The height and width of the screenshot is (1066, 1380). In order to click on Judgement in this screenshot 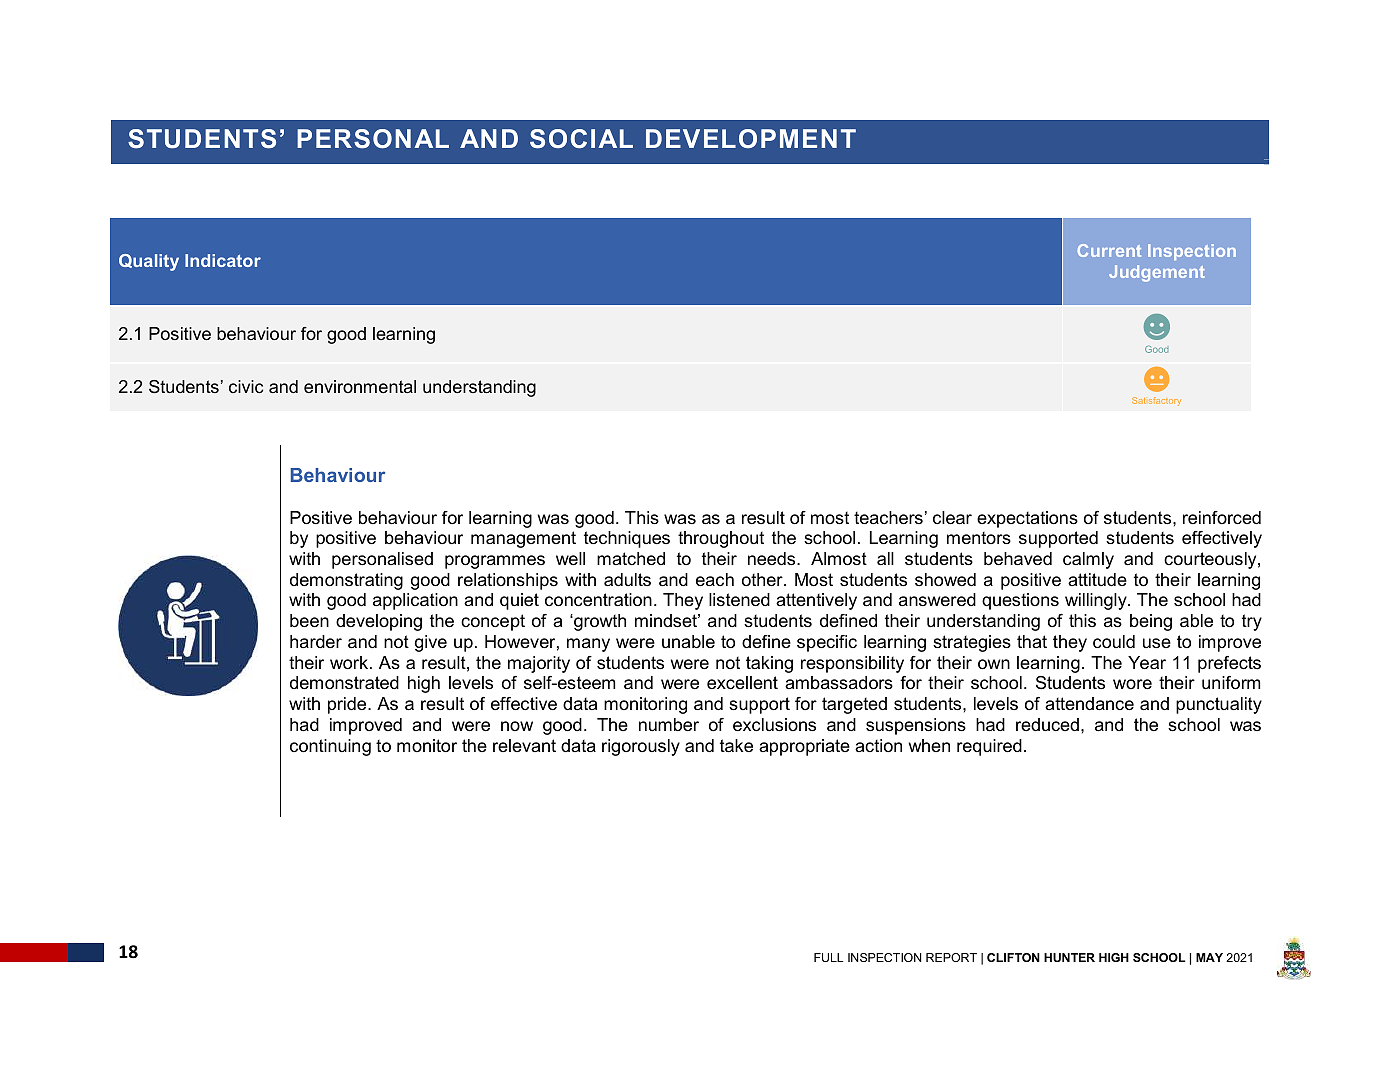, I will do `click(1157, 273)`.
